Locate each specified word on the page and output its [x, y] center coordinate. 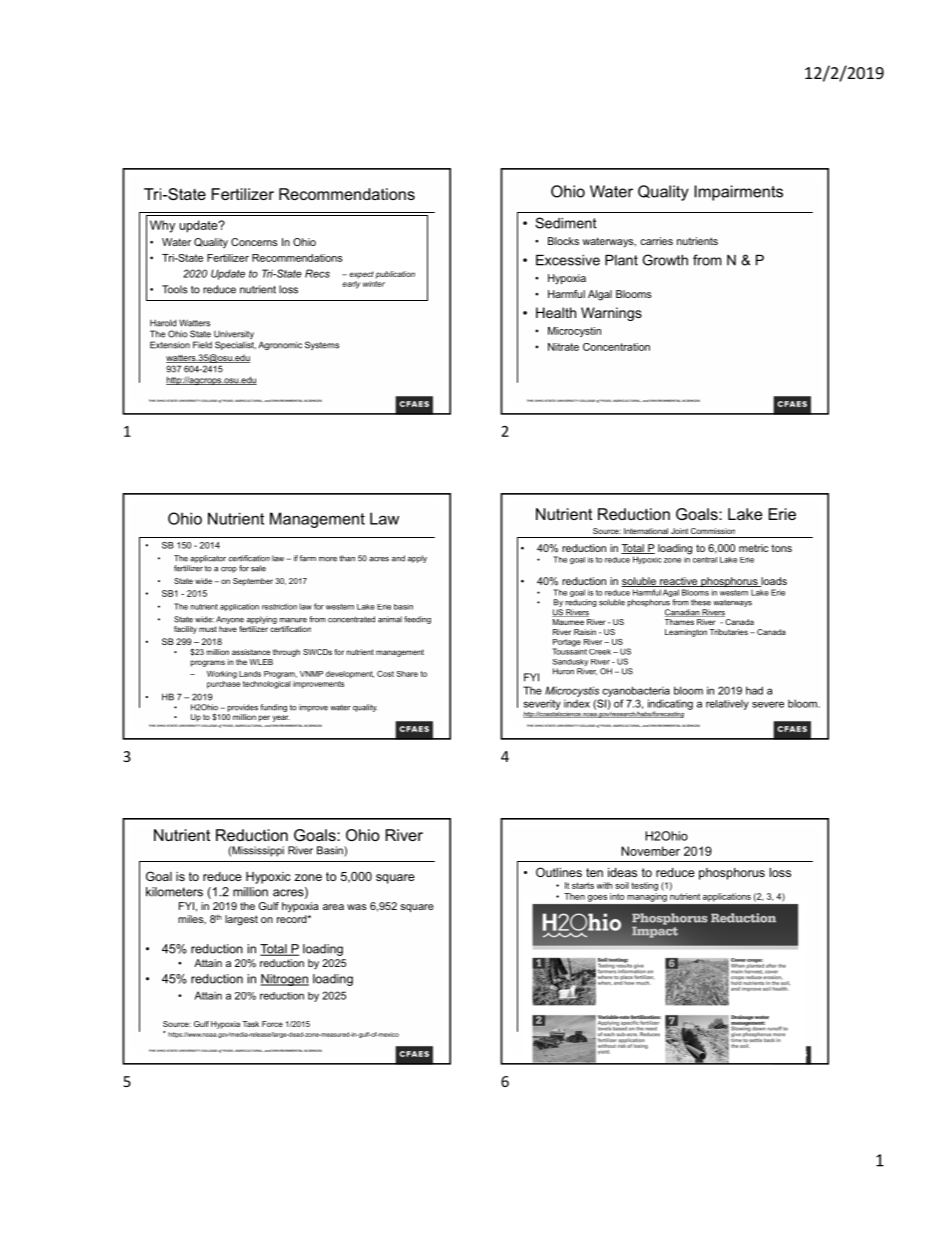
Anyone [230, 620]
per [264, 718]
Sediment [566, 223]
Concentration [616, 347]
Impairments [738, 193]
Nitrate [563, 347]
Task [250, 1024]
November [650, 851]
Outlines [559, 872]
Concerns [254, 242]
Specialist [235, 345]
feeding [417, 620]
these [701, 602]
